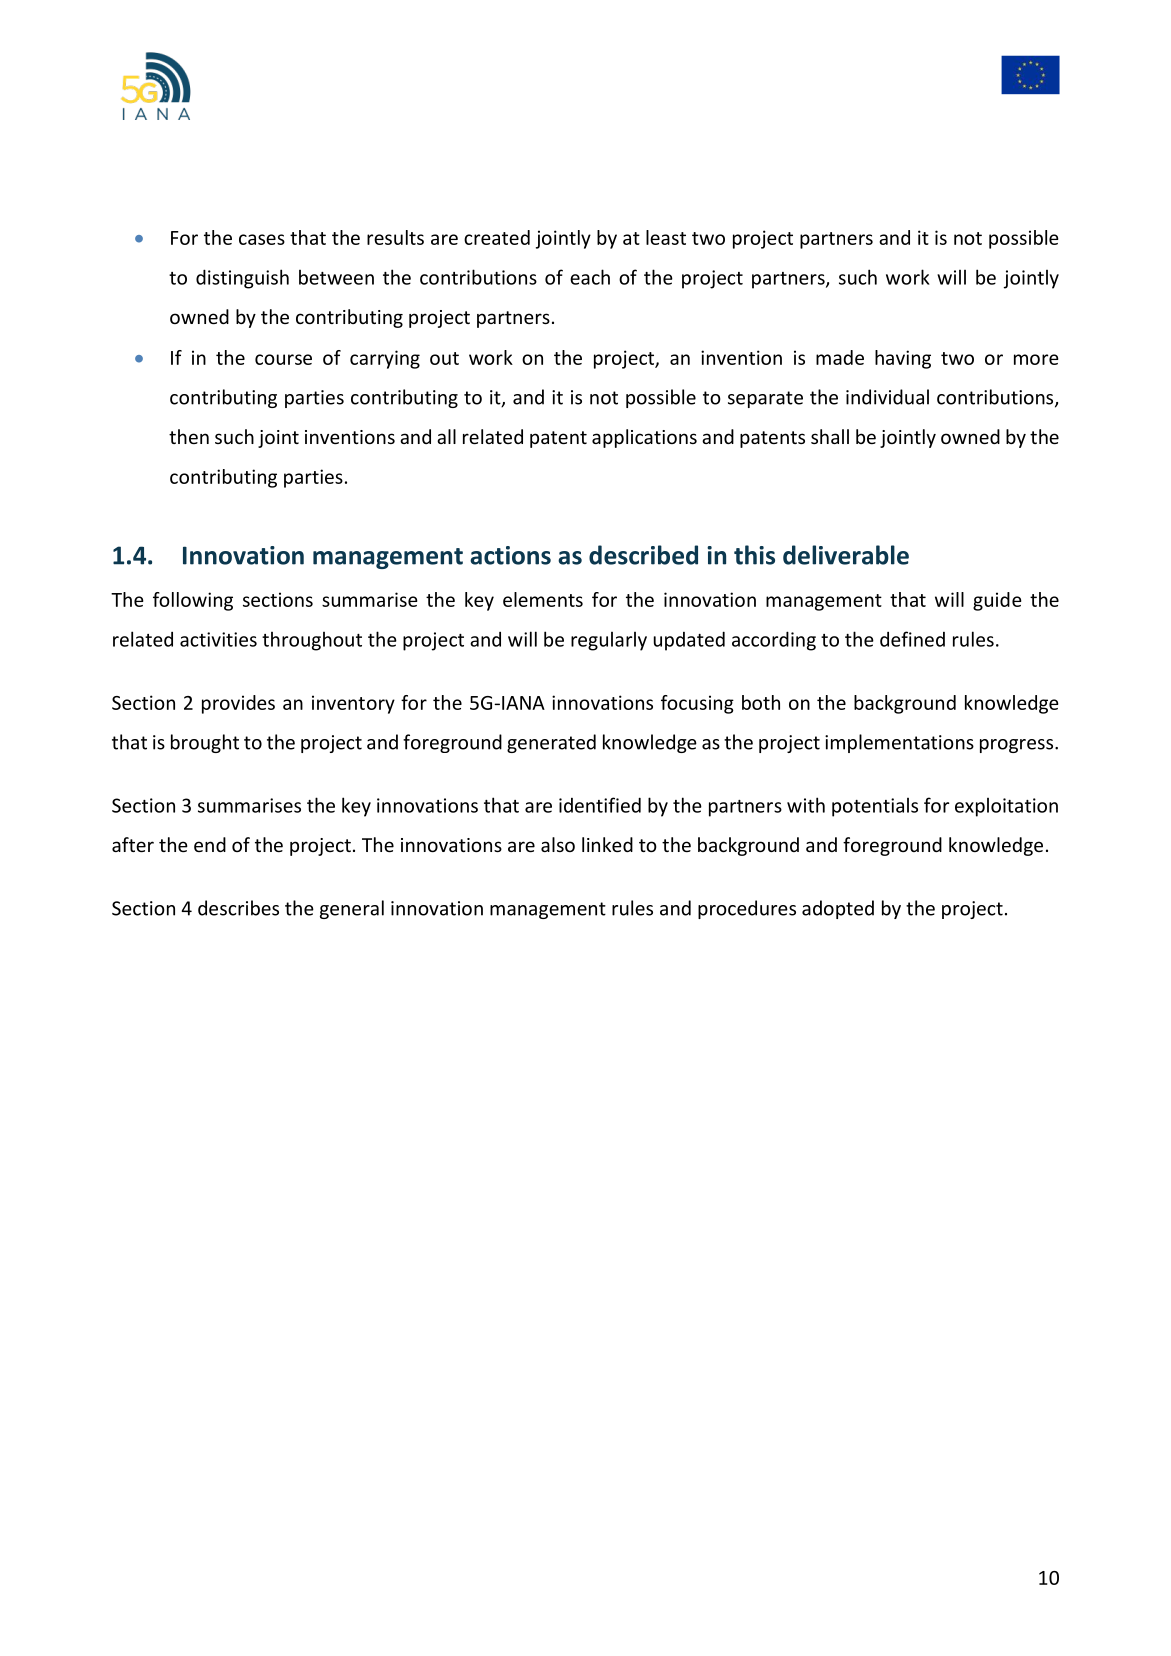 The image size is (1171, 1656). What do you see at coordinates (899, 743) in the document?
I see `implementations` at bounding box center [899, 743].
